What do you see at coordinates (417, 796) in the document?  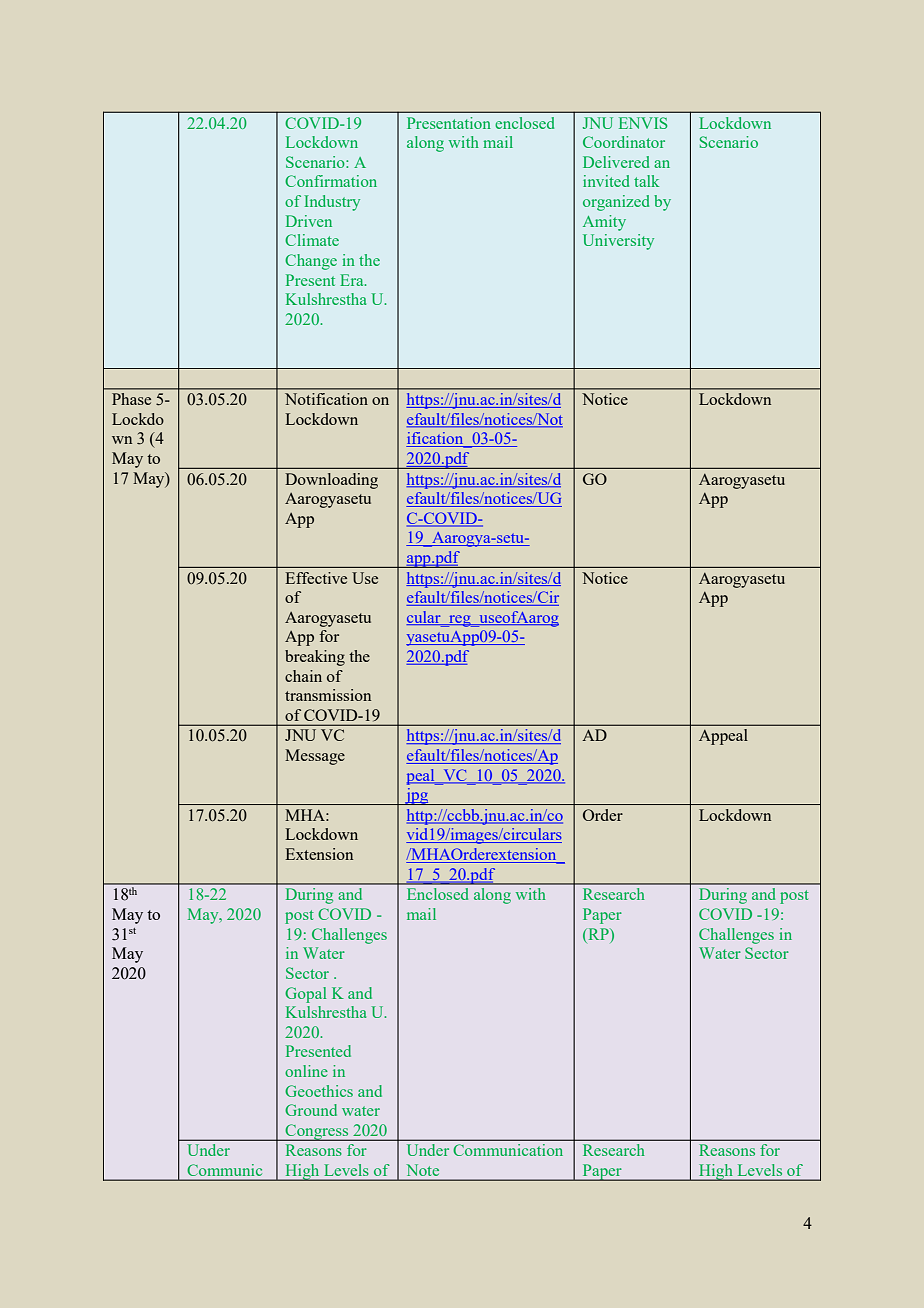 I see `jpg` at bounding box center [417, 796].
